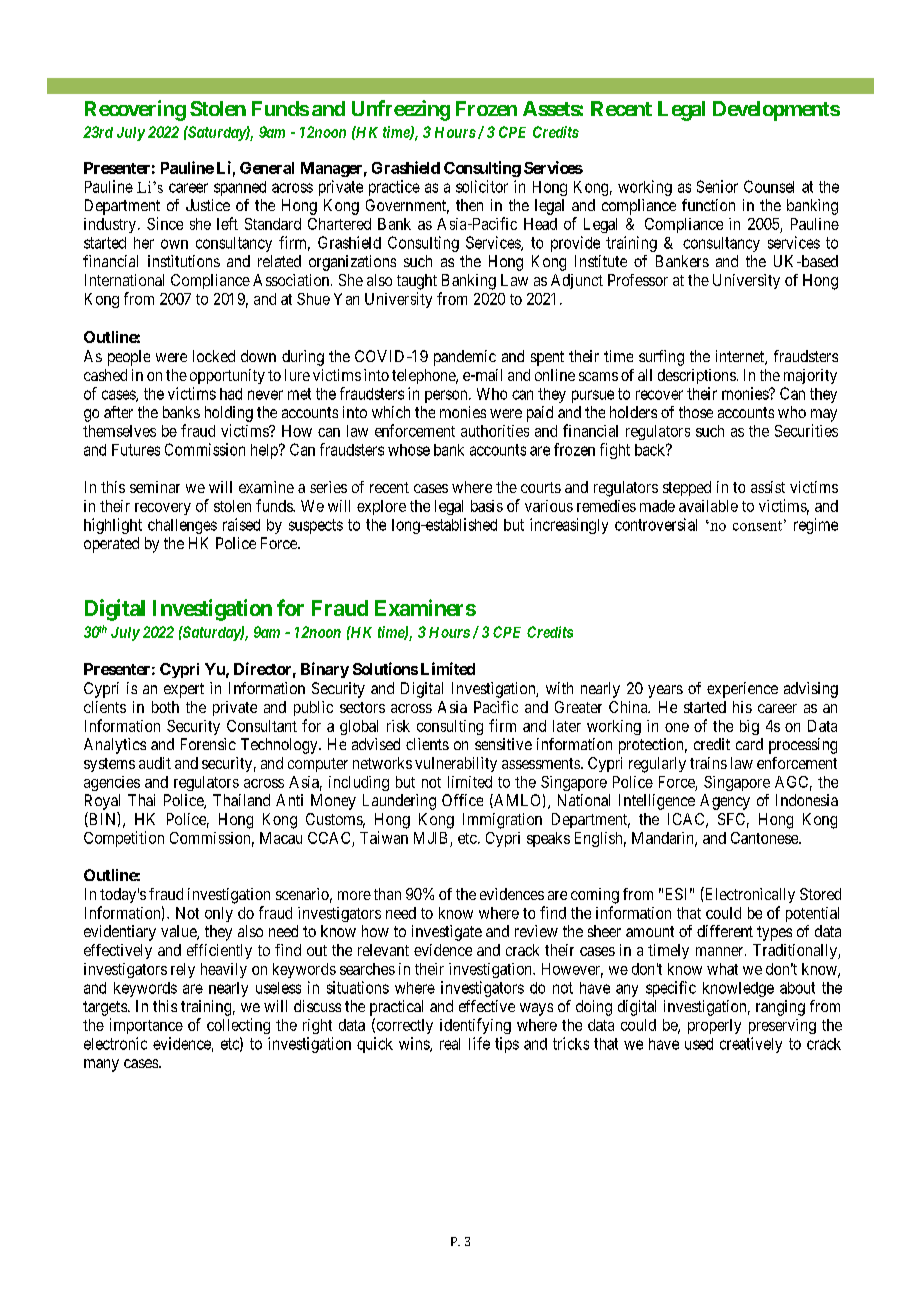 Image resolution: width=924 pixels, height=1305 pixels. I want to click on General, so click(267, 168).
